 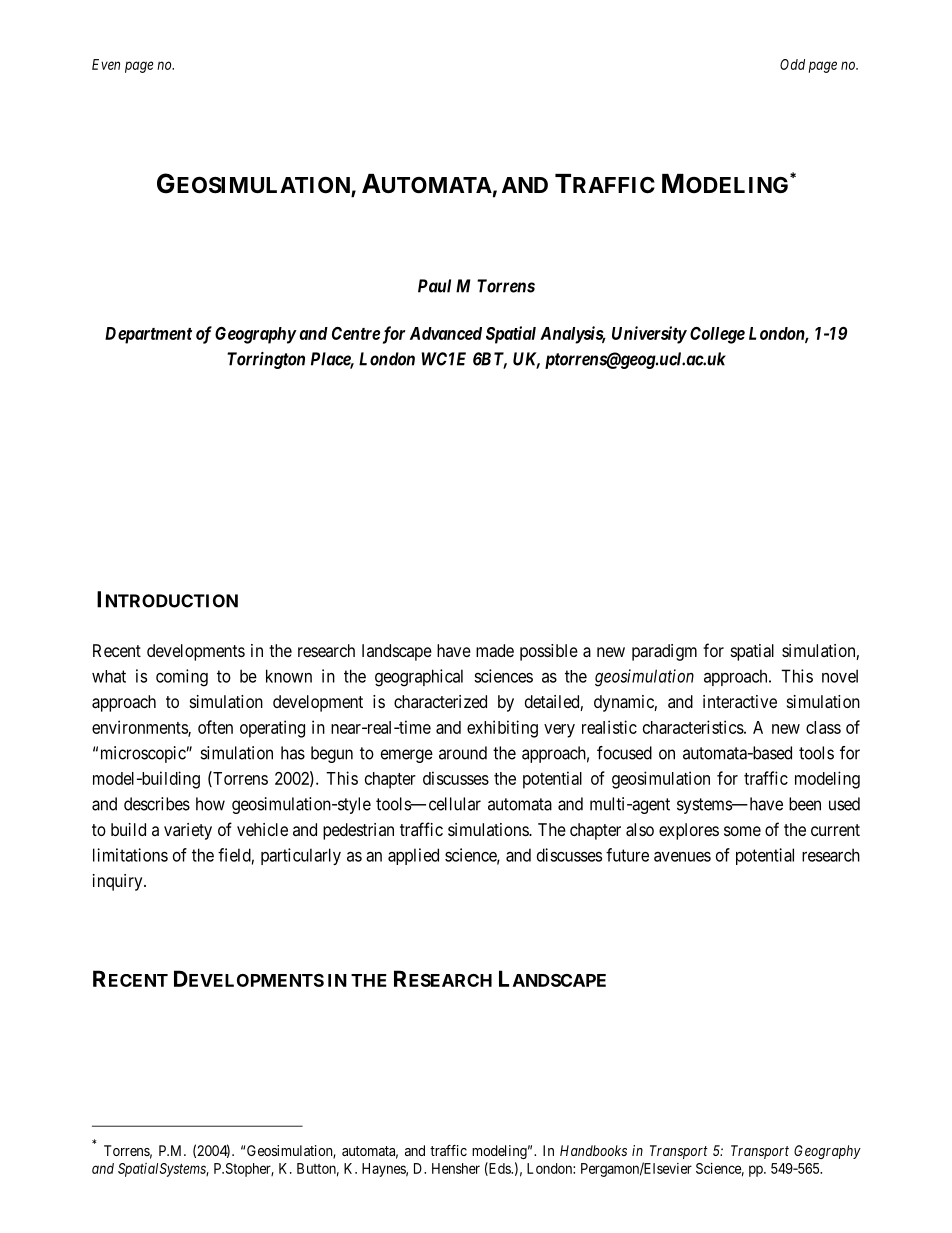 I want to click on Even, so click(x=106, y=64).
